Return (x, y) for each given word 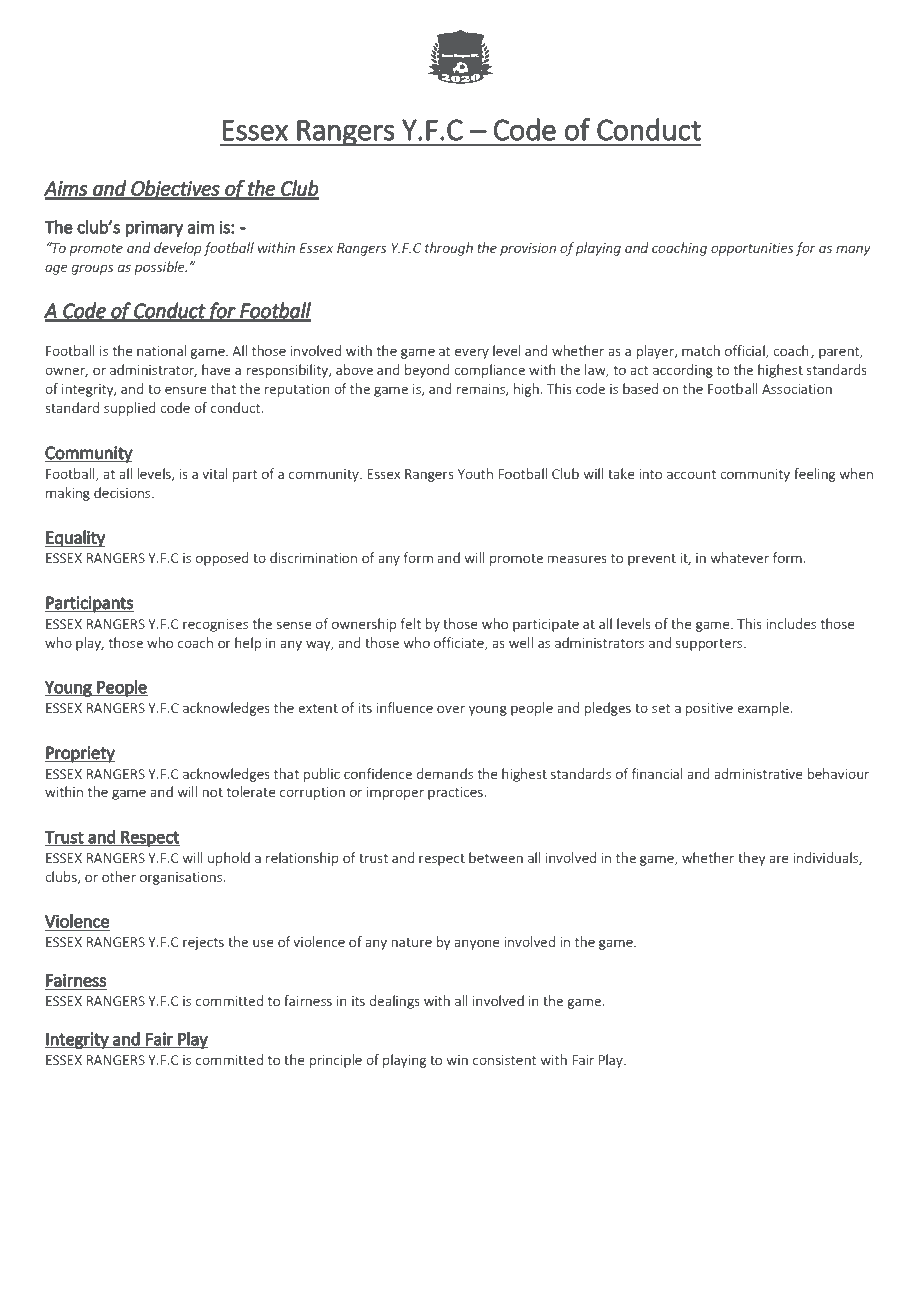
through (449, 249)
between (496, 857)
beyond (427, 371)
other (119, 876)
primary (154, 228)
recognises (215, 625)
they (751, 859)
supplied (130, 409)
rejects (203, 943)
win (457, 1060)
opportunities (752, 249)
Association (797, 389)
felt (411, 623)
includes (791, 623)
